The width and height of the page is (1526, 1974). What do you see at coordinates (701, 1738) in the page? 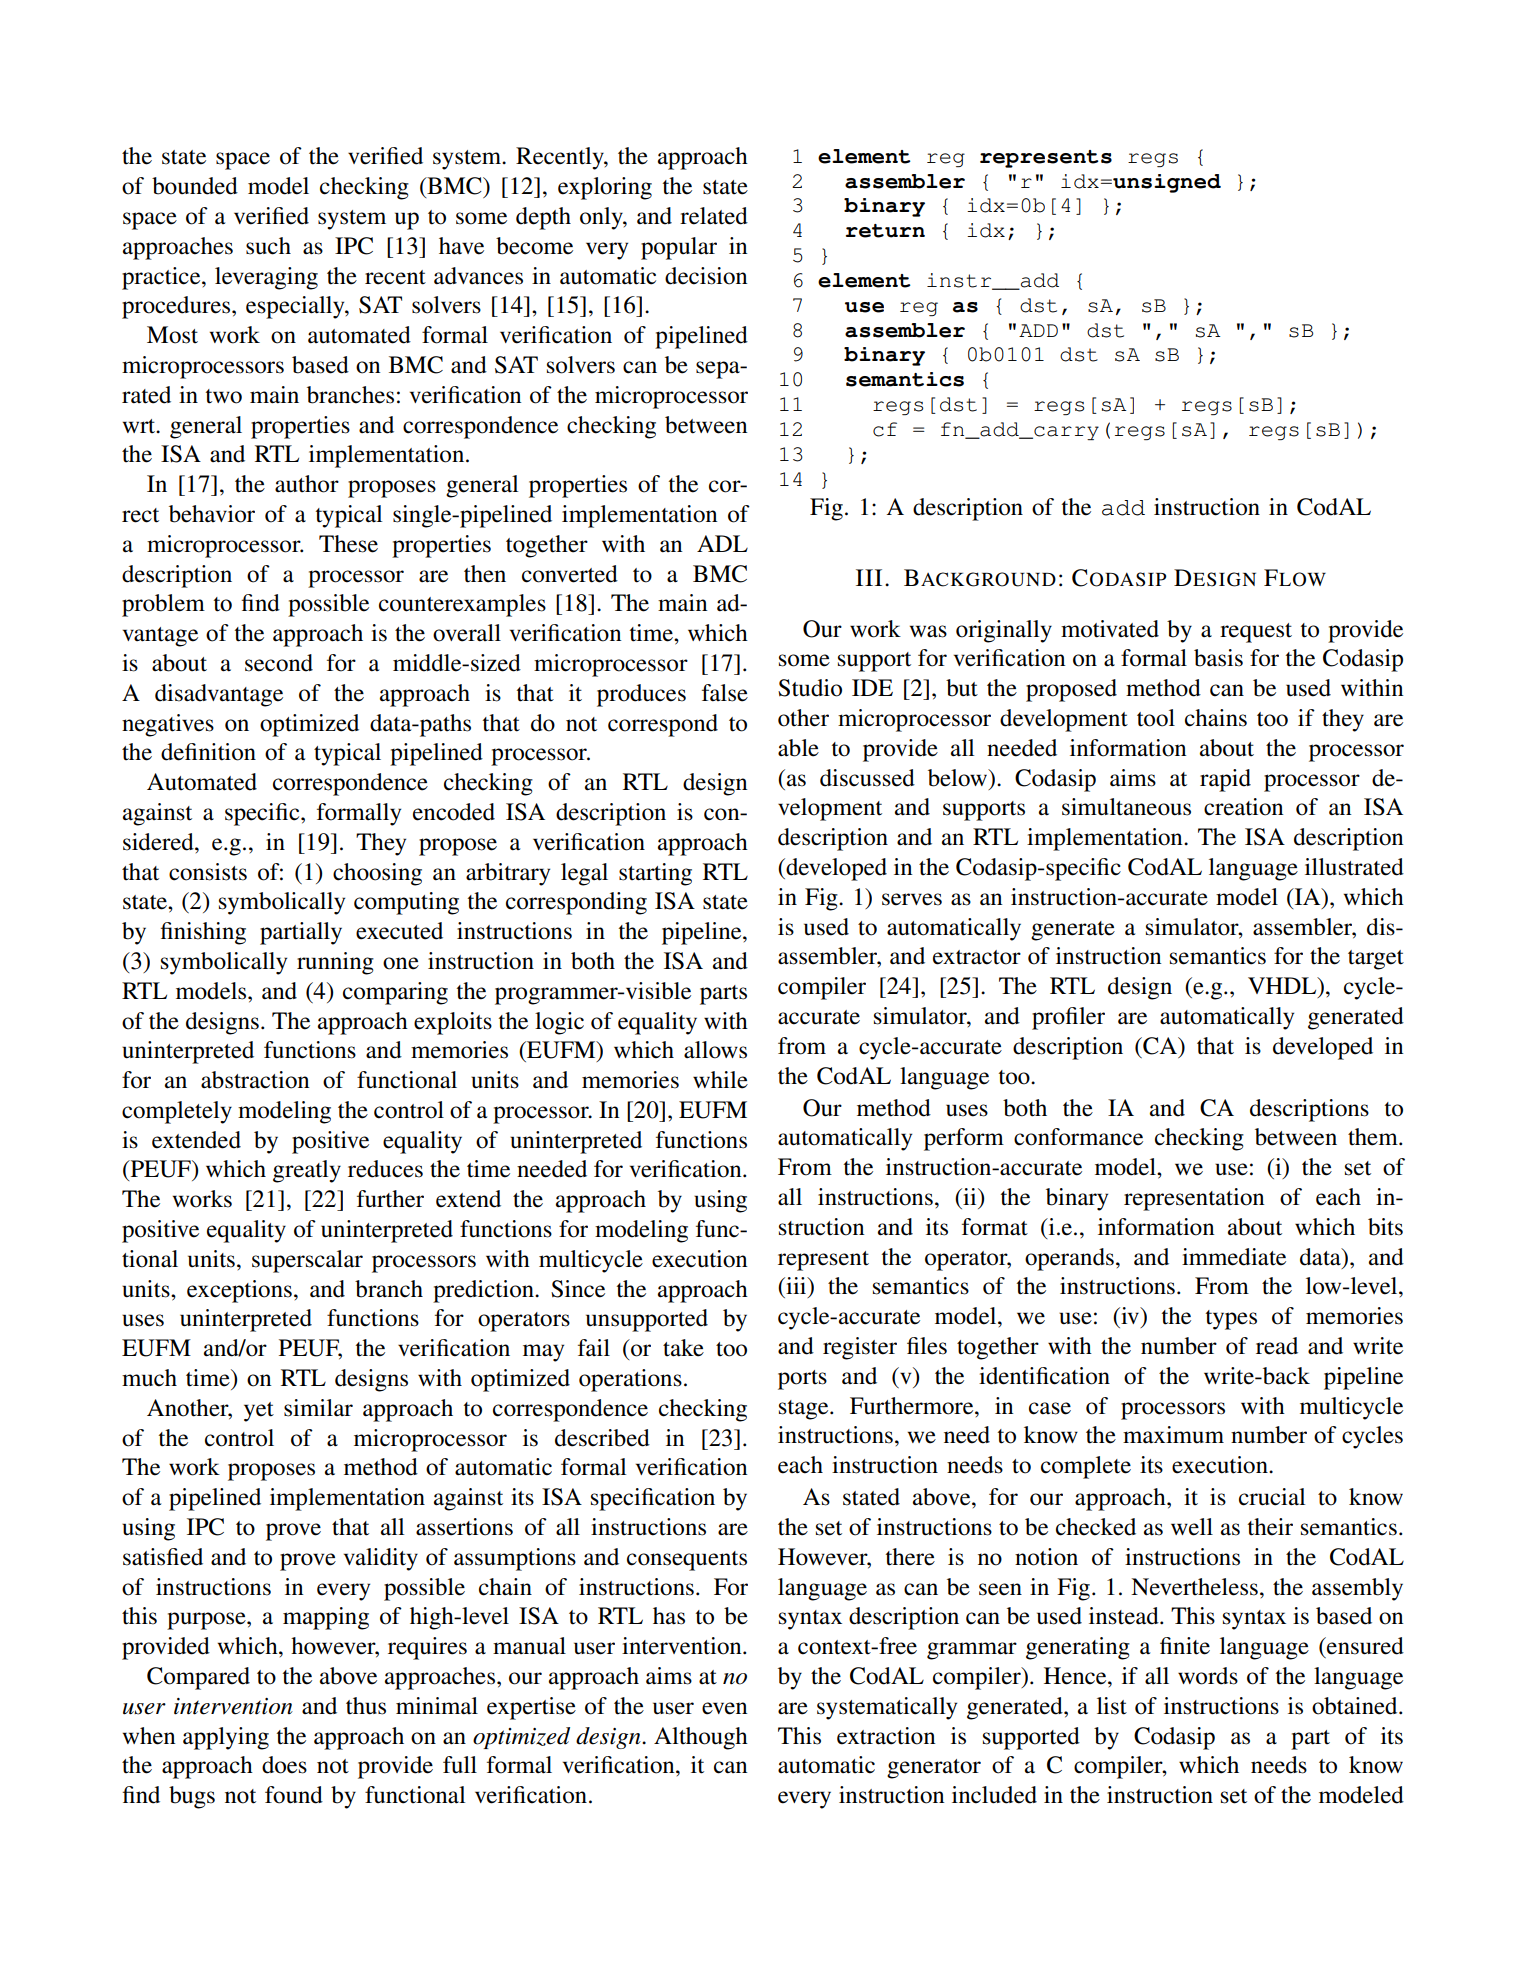
I see `Although` at bounding box center [701, 1738].
